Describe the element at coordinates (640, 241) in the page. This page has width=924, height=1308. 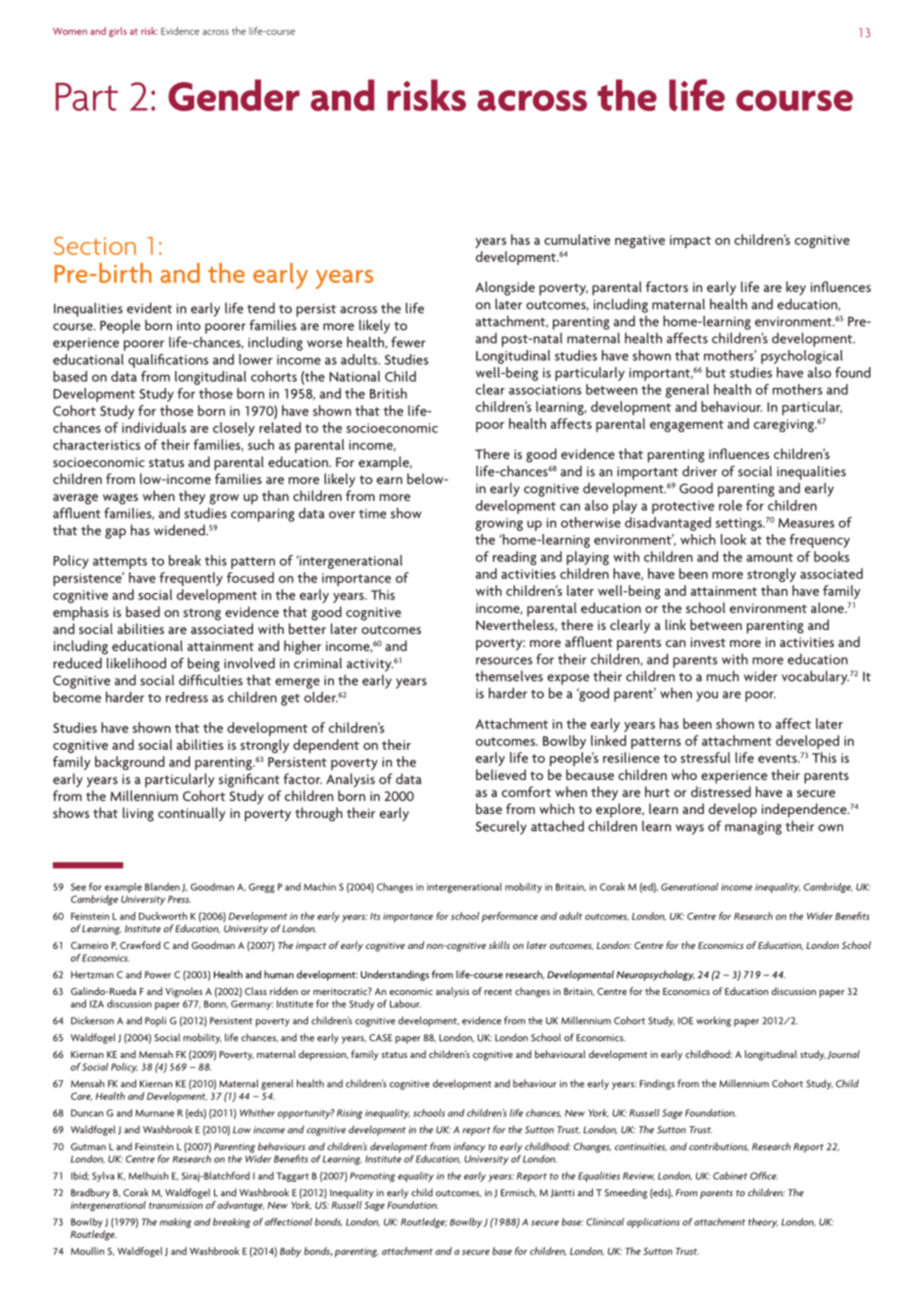
I see `negative` at that location.
